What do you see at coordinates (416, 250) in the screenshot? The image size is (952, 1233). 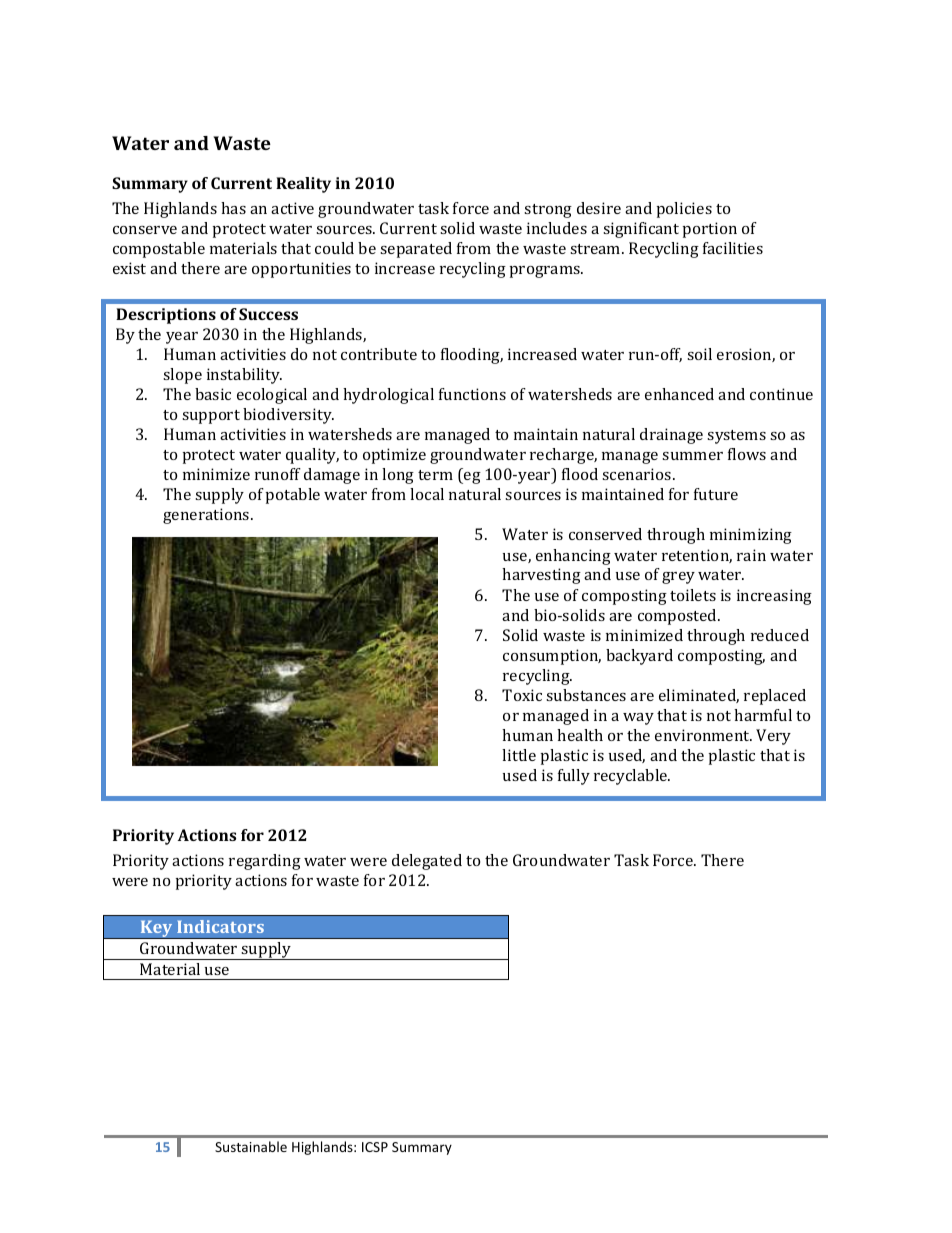 I see `separated` at bounding box center [416, 250].
